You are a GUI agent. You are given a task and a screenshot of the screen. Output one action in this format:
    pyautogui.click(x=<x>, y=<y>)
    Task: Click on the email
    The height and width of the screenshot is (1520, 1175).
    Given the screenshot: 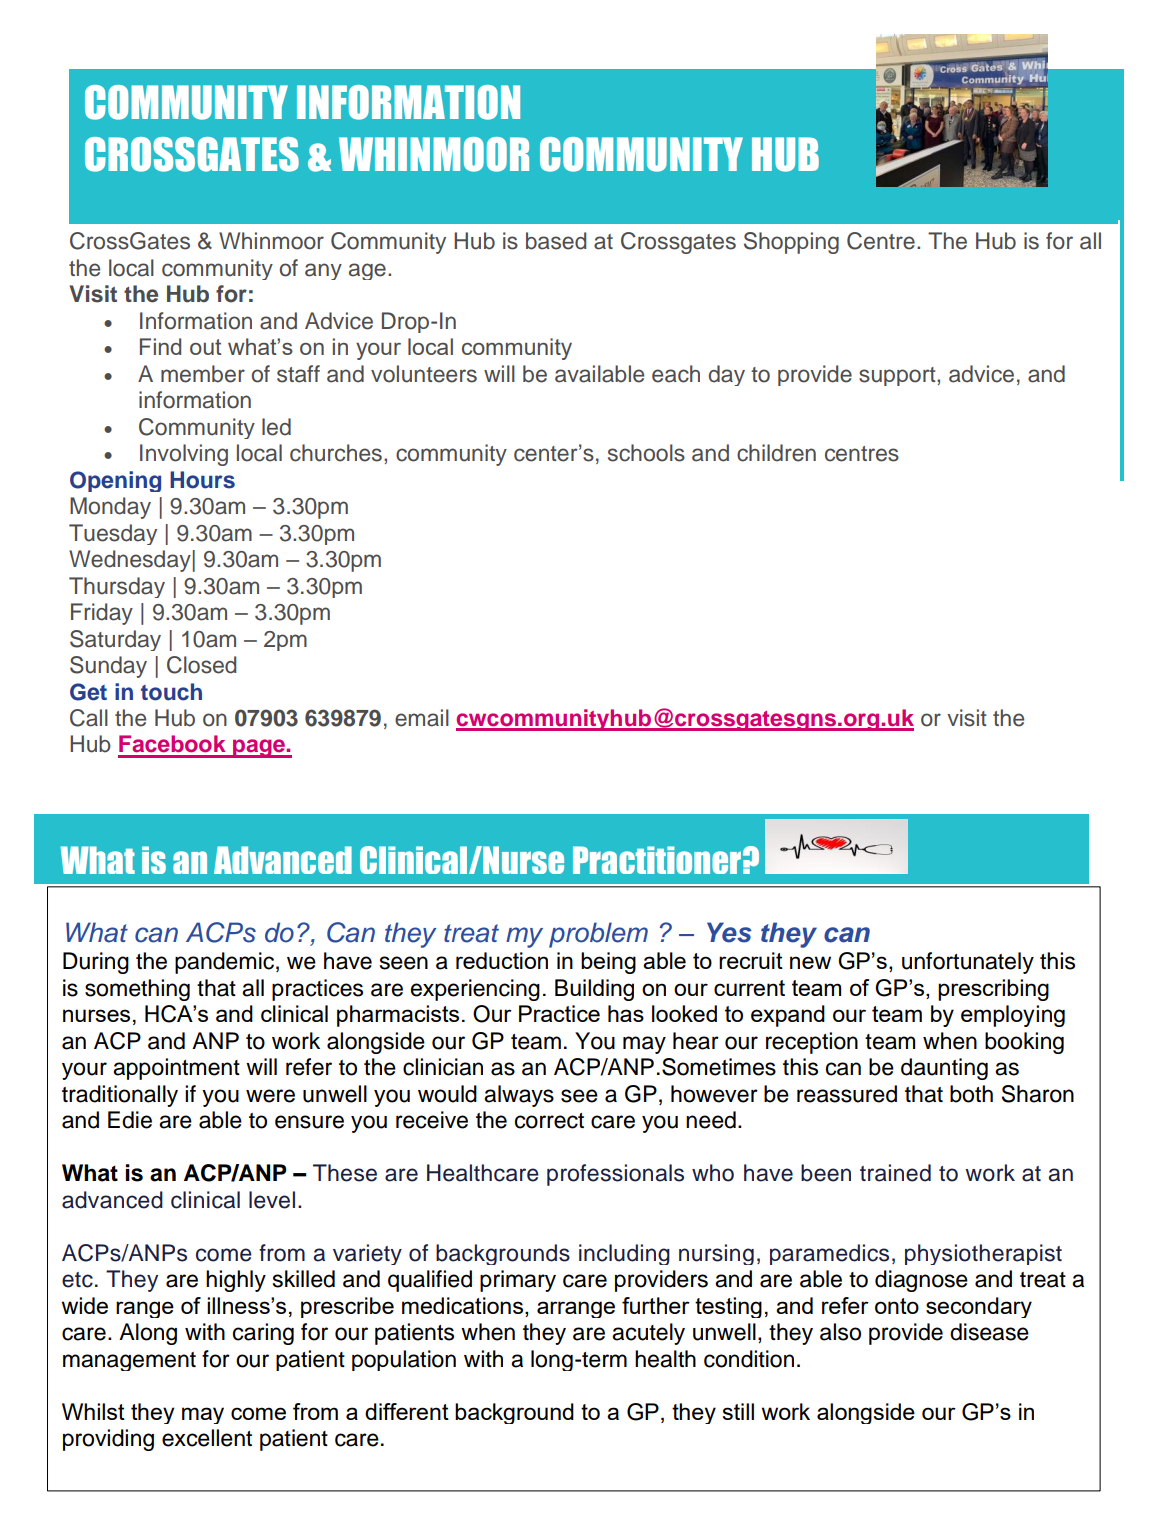 What is the action you would take?
    pyautogui.click(x=422, y=718)
